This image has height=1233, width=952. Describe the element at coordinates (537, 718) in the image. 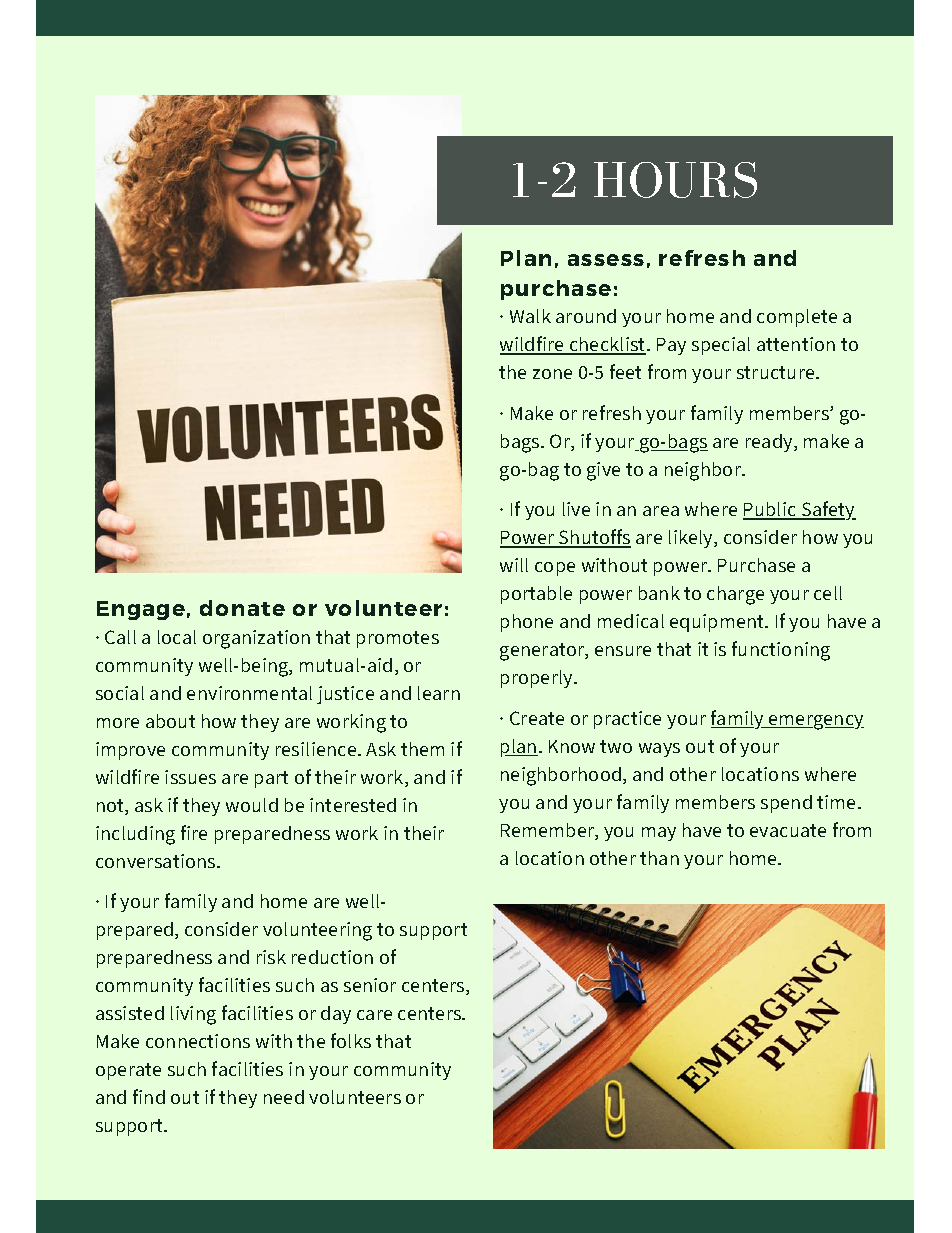

I see `Create` at that location.
